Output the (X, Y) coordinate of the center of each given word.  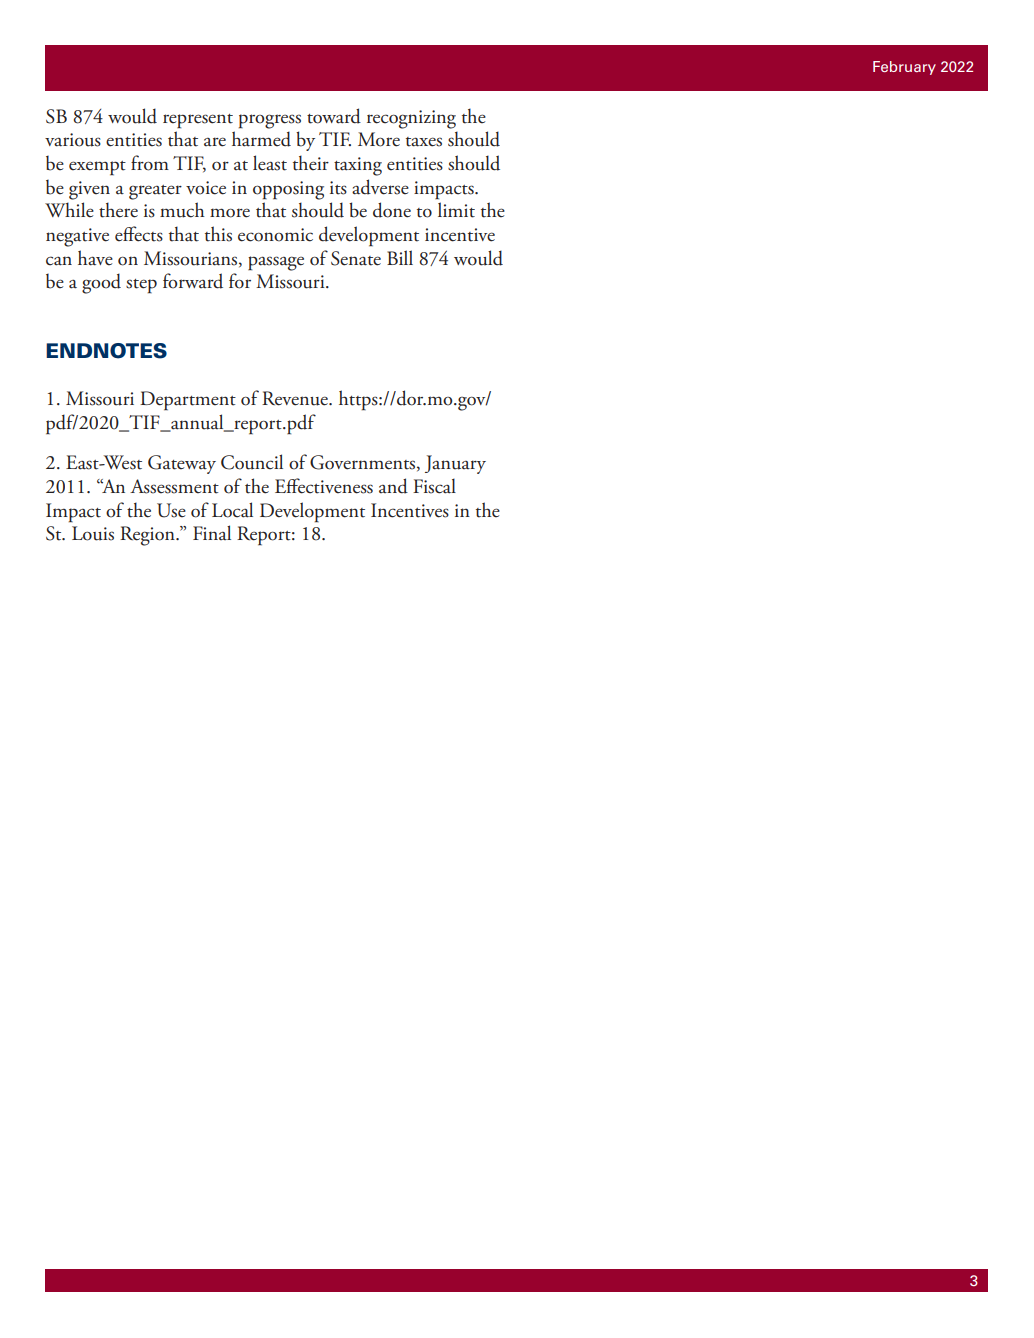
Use (171, 510)
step (141, 286)
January (455, 464)
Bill (400, 257)
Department (188, 401)
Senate (356, 258)
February (904, 68)
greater (155, 192)
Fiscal (434, 486)
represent (198, 121)
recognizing (411, 119)
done (392, 210)
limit (456, 210)
